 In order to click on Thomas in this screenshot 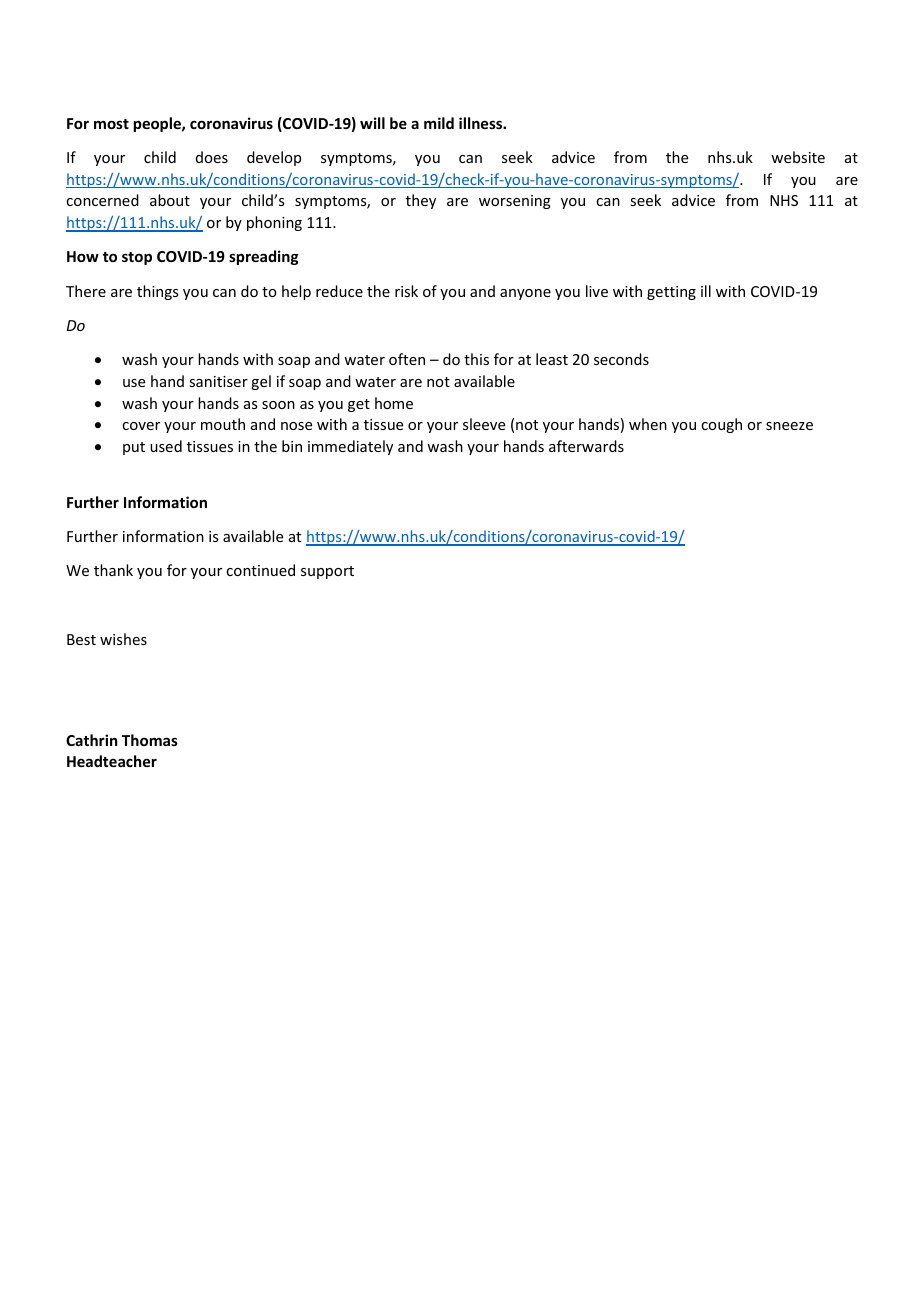, I will do `click(150, 740)`.
